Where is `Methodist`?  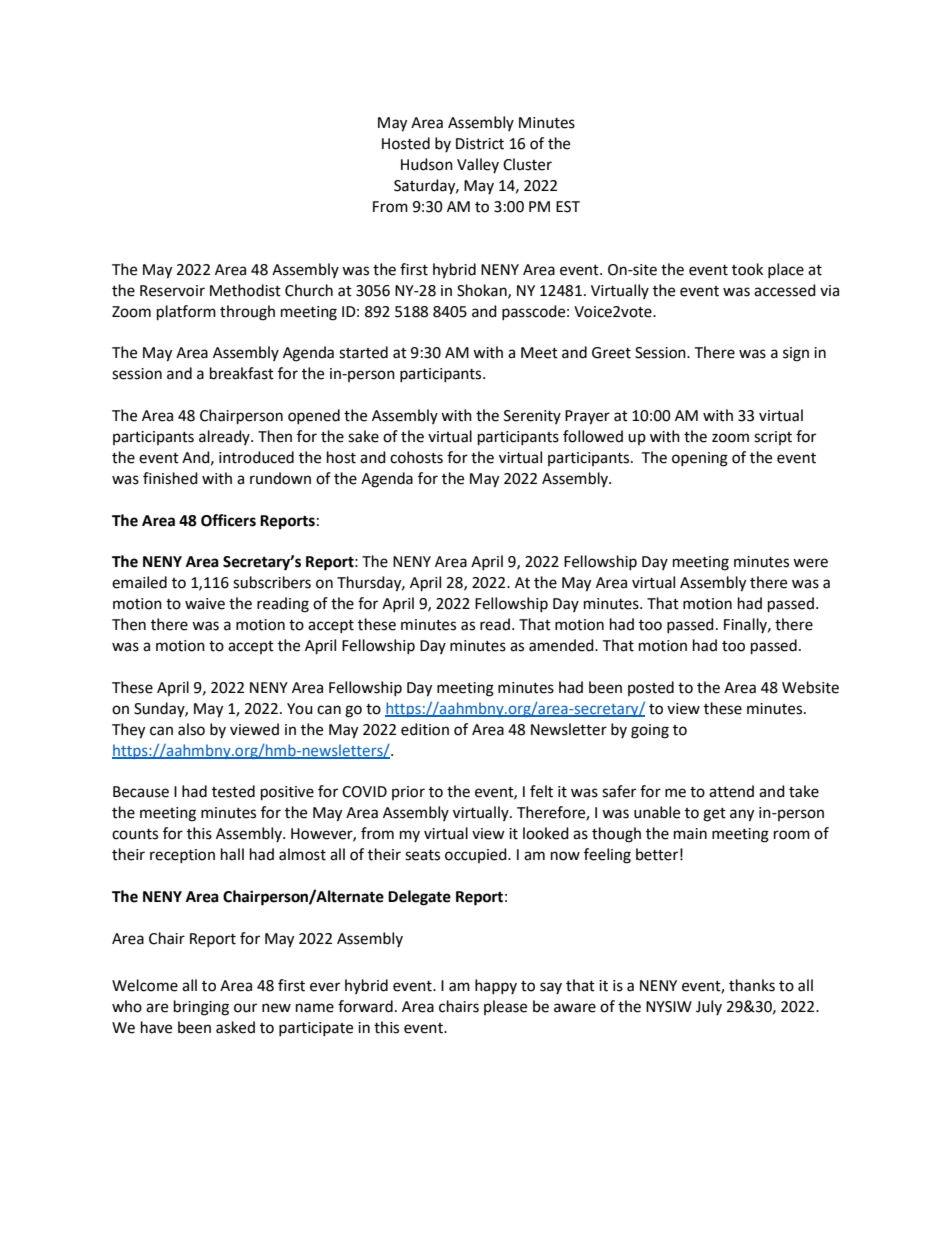
Methodist is located at coordinates (245, 290).
